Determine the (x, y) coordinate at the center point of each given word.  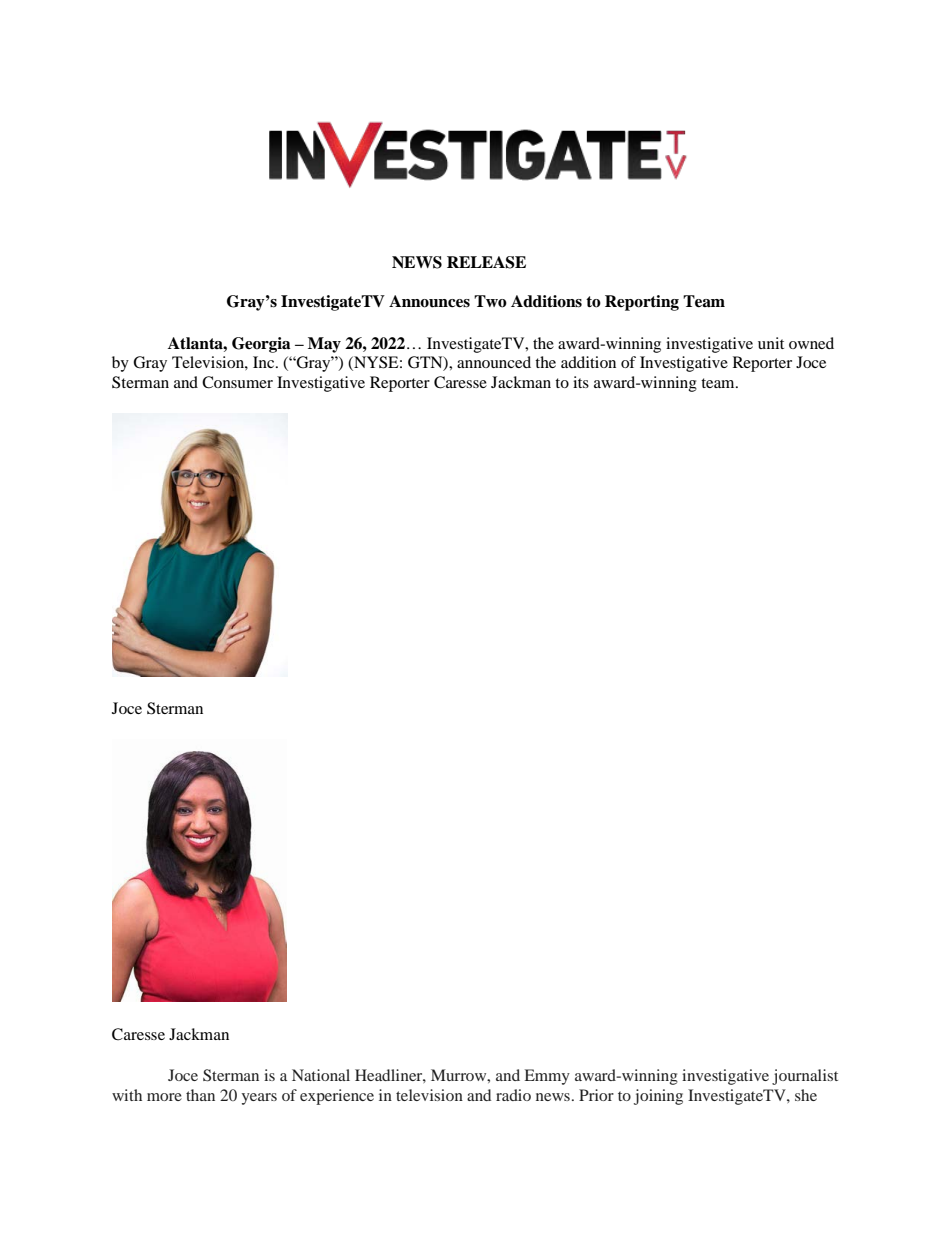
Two (490, 301)
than (200, 1095)
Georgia (261, 345)
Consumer (237, 382)
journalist (805, 1077)
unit (771, 343)
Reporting (642, 303)
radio (513, 1095)
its (581, 382)
